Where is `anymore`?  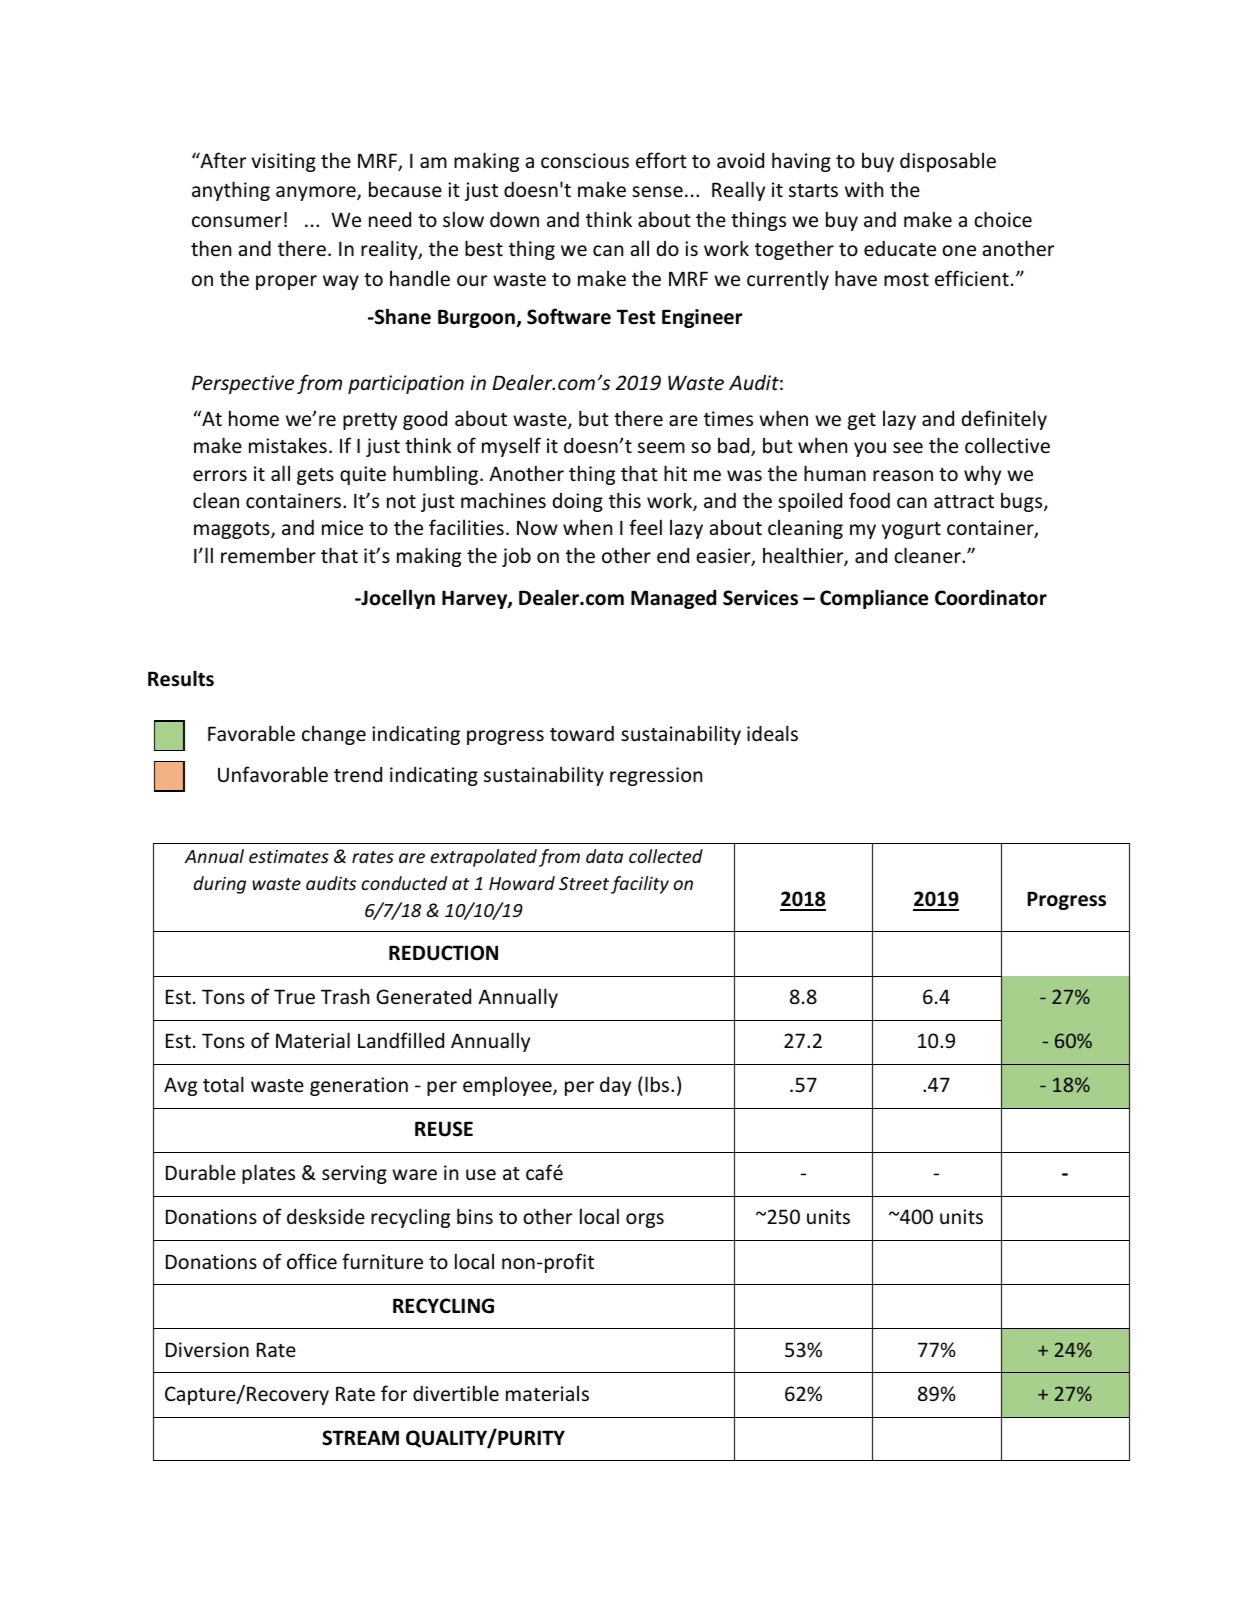
anymore is located at coordinates (317, 193).
